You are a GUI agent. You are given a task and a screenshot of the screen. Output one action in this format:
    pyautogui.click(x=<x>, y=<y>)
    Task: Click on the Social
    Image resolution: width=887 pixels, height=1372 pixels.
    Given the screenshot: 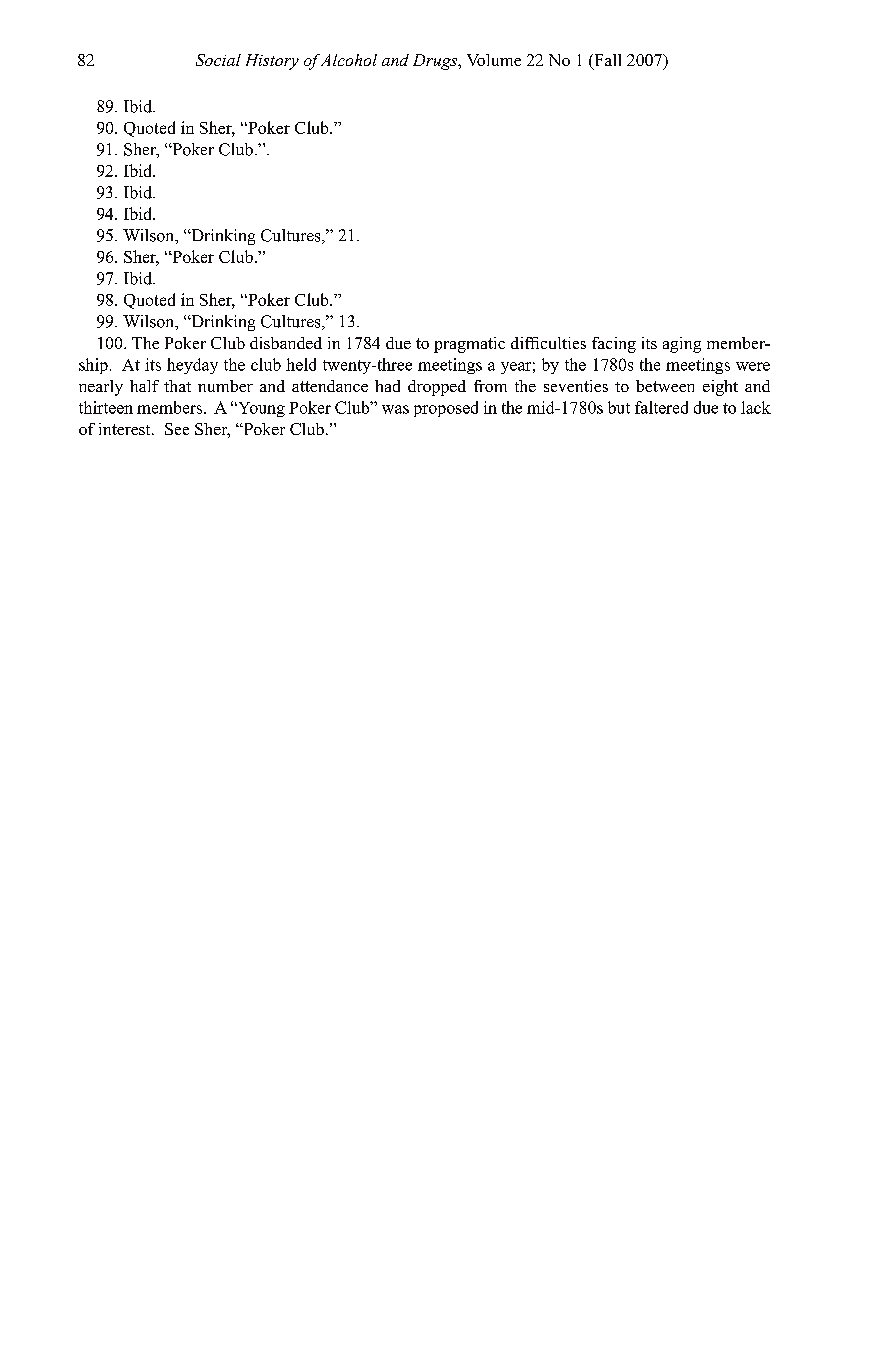 What is the action you would take?
    pyautogui.click(x=218, y=60)
